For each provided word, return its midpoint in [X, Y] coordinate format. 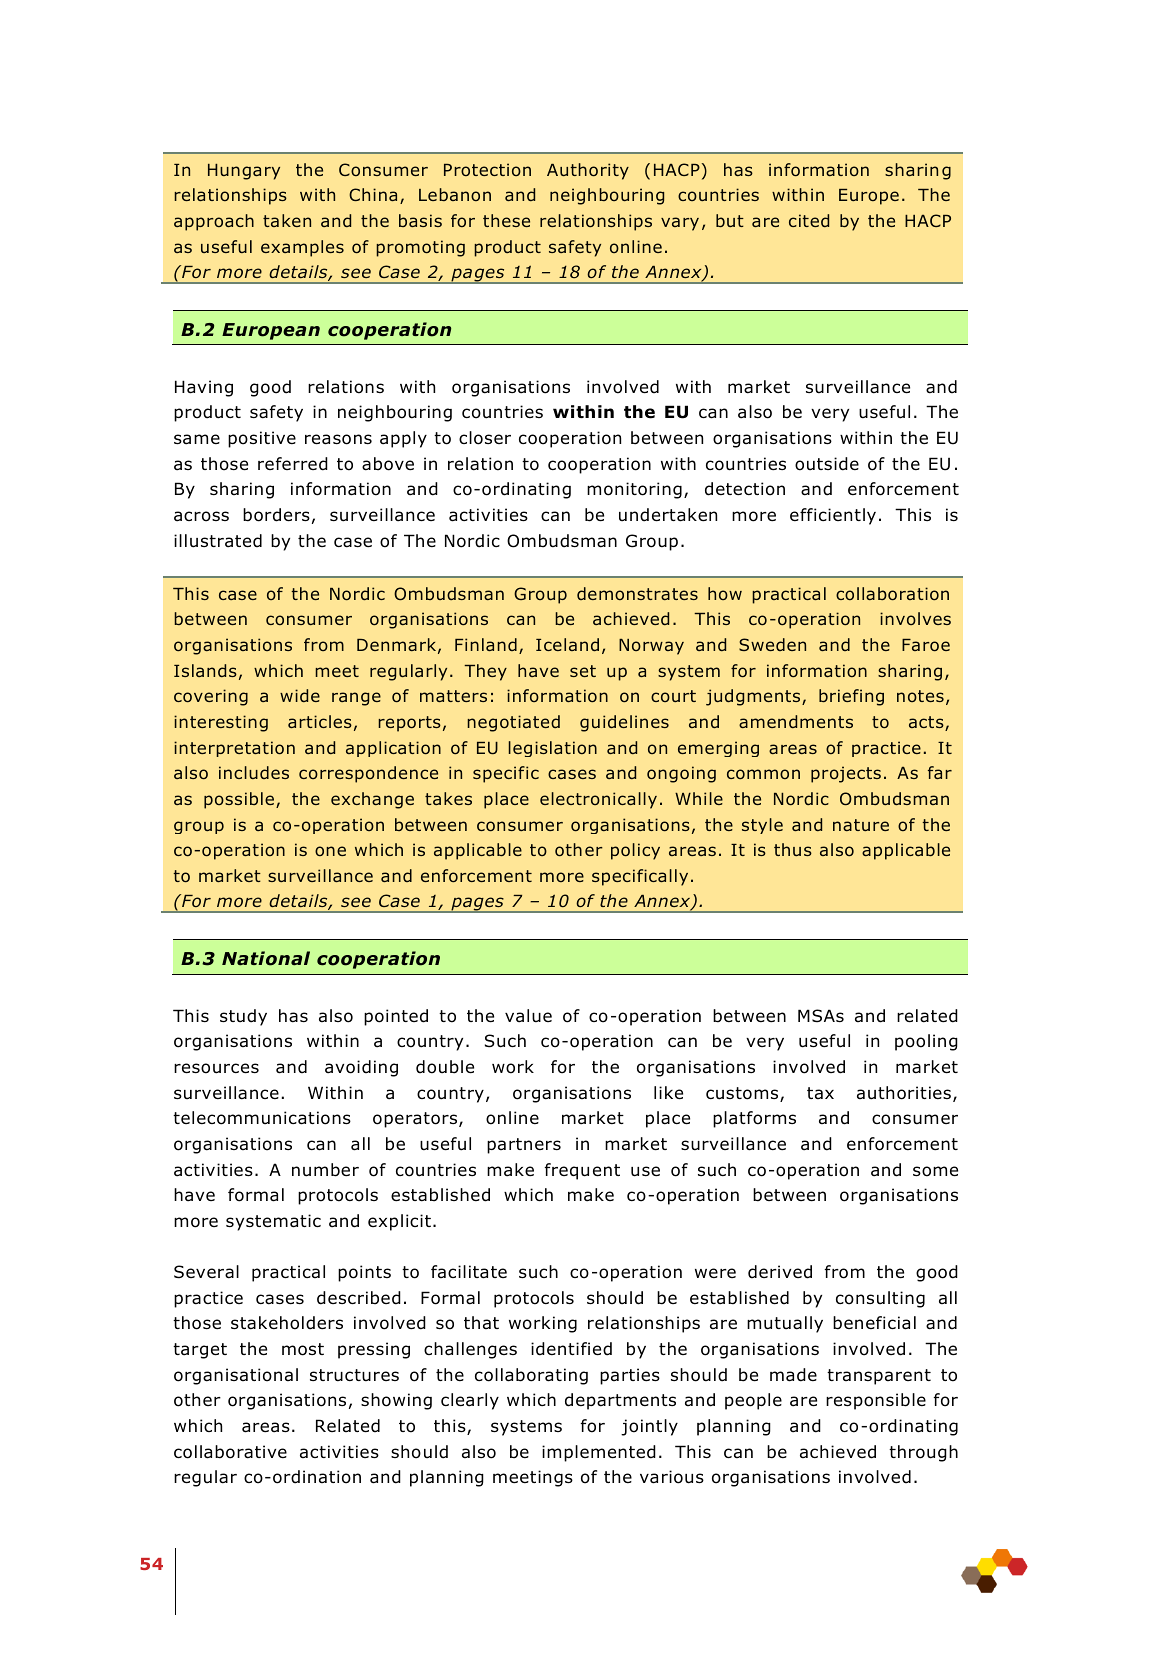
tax [820, 1093]
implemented [599, 1453]
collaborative [230, 1452]
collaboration [892, 594]
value [528, 1016]
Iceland [567, 644]
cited [809, 220]
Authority [588, 171]
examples [302, 248]
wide [300, 695]
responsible [876, 1401]
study [243, 1017]
